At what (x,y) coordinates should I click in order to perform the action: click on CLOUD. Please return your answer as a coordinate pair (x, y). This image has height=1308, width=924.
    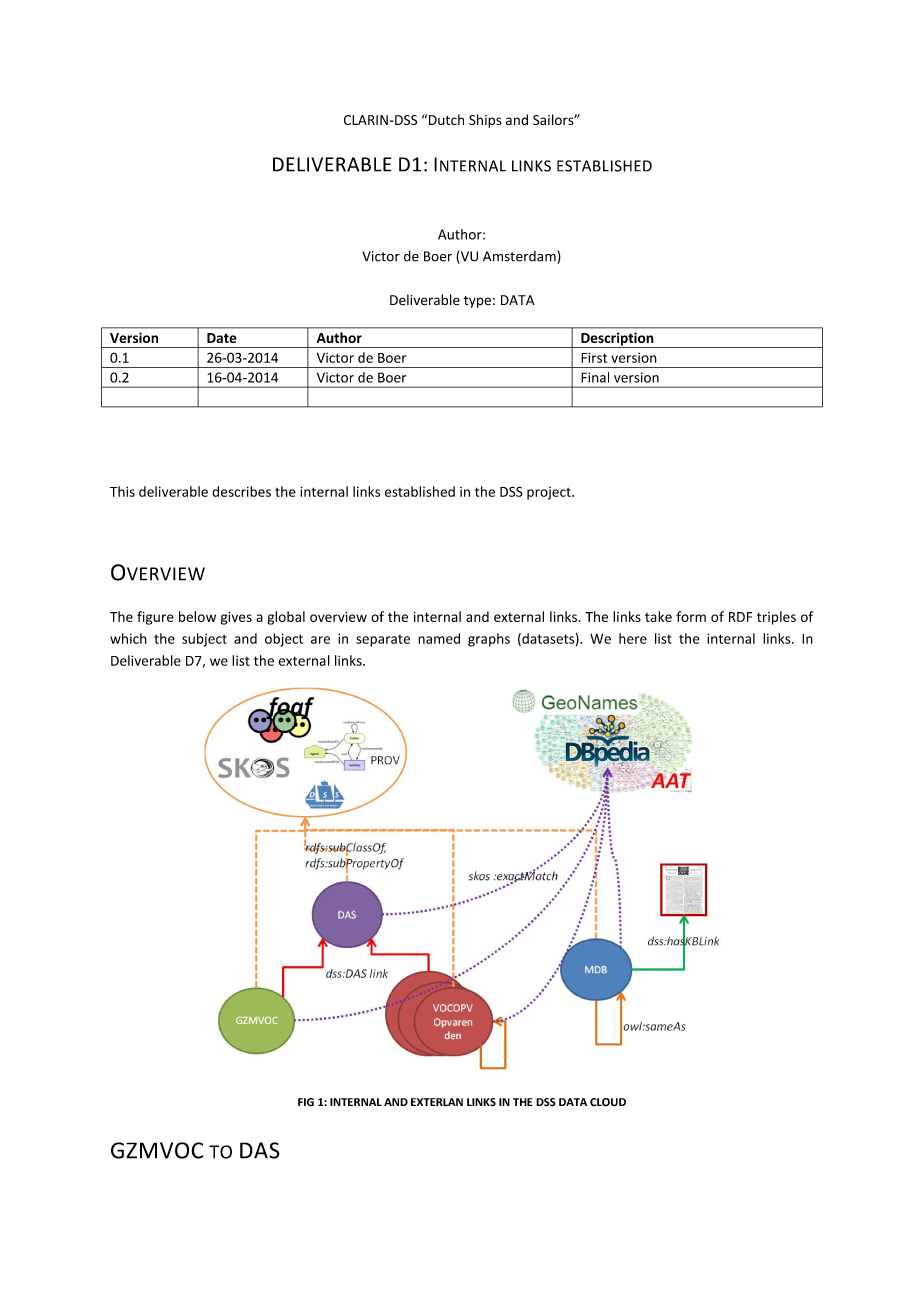
    Looking at the image, I should click on (608, 1102).
